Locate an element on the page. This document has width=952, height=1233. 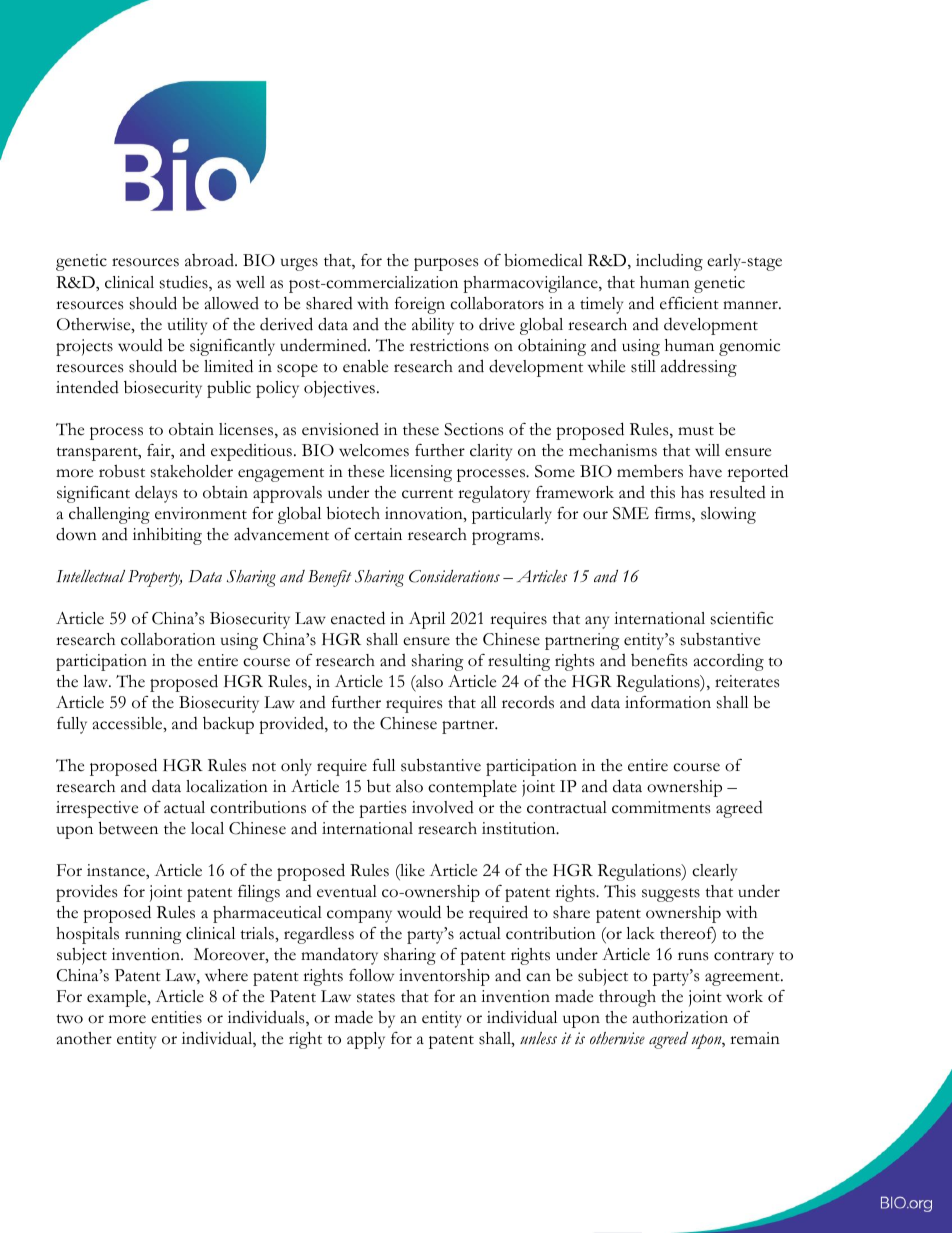
April is located at coordinates (427, 620).
